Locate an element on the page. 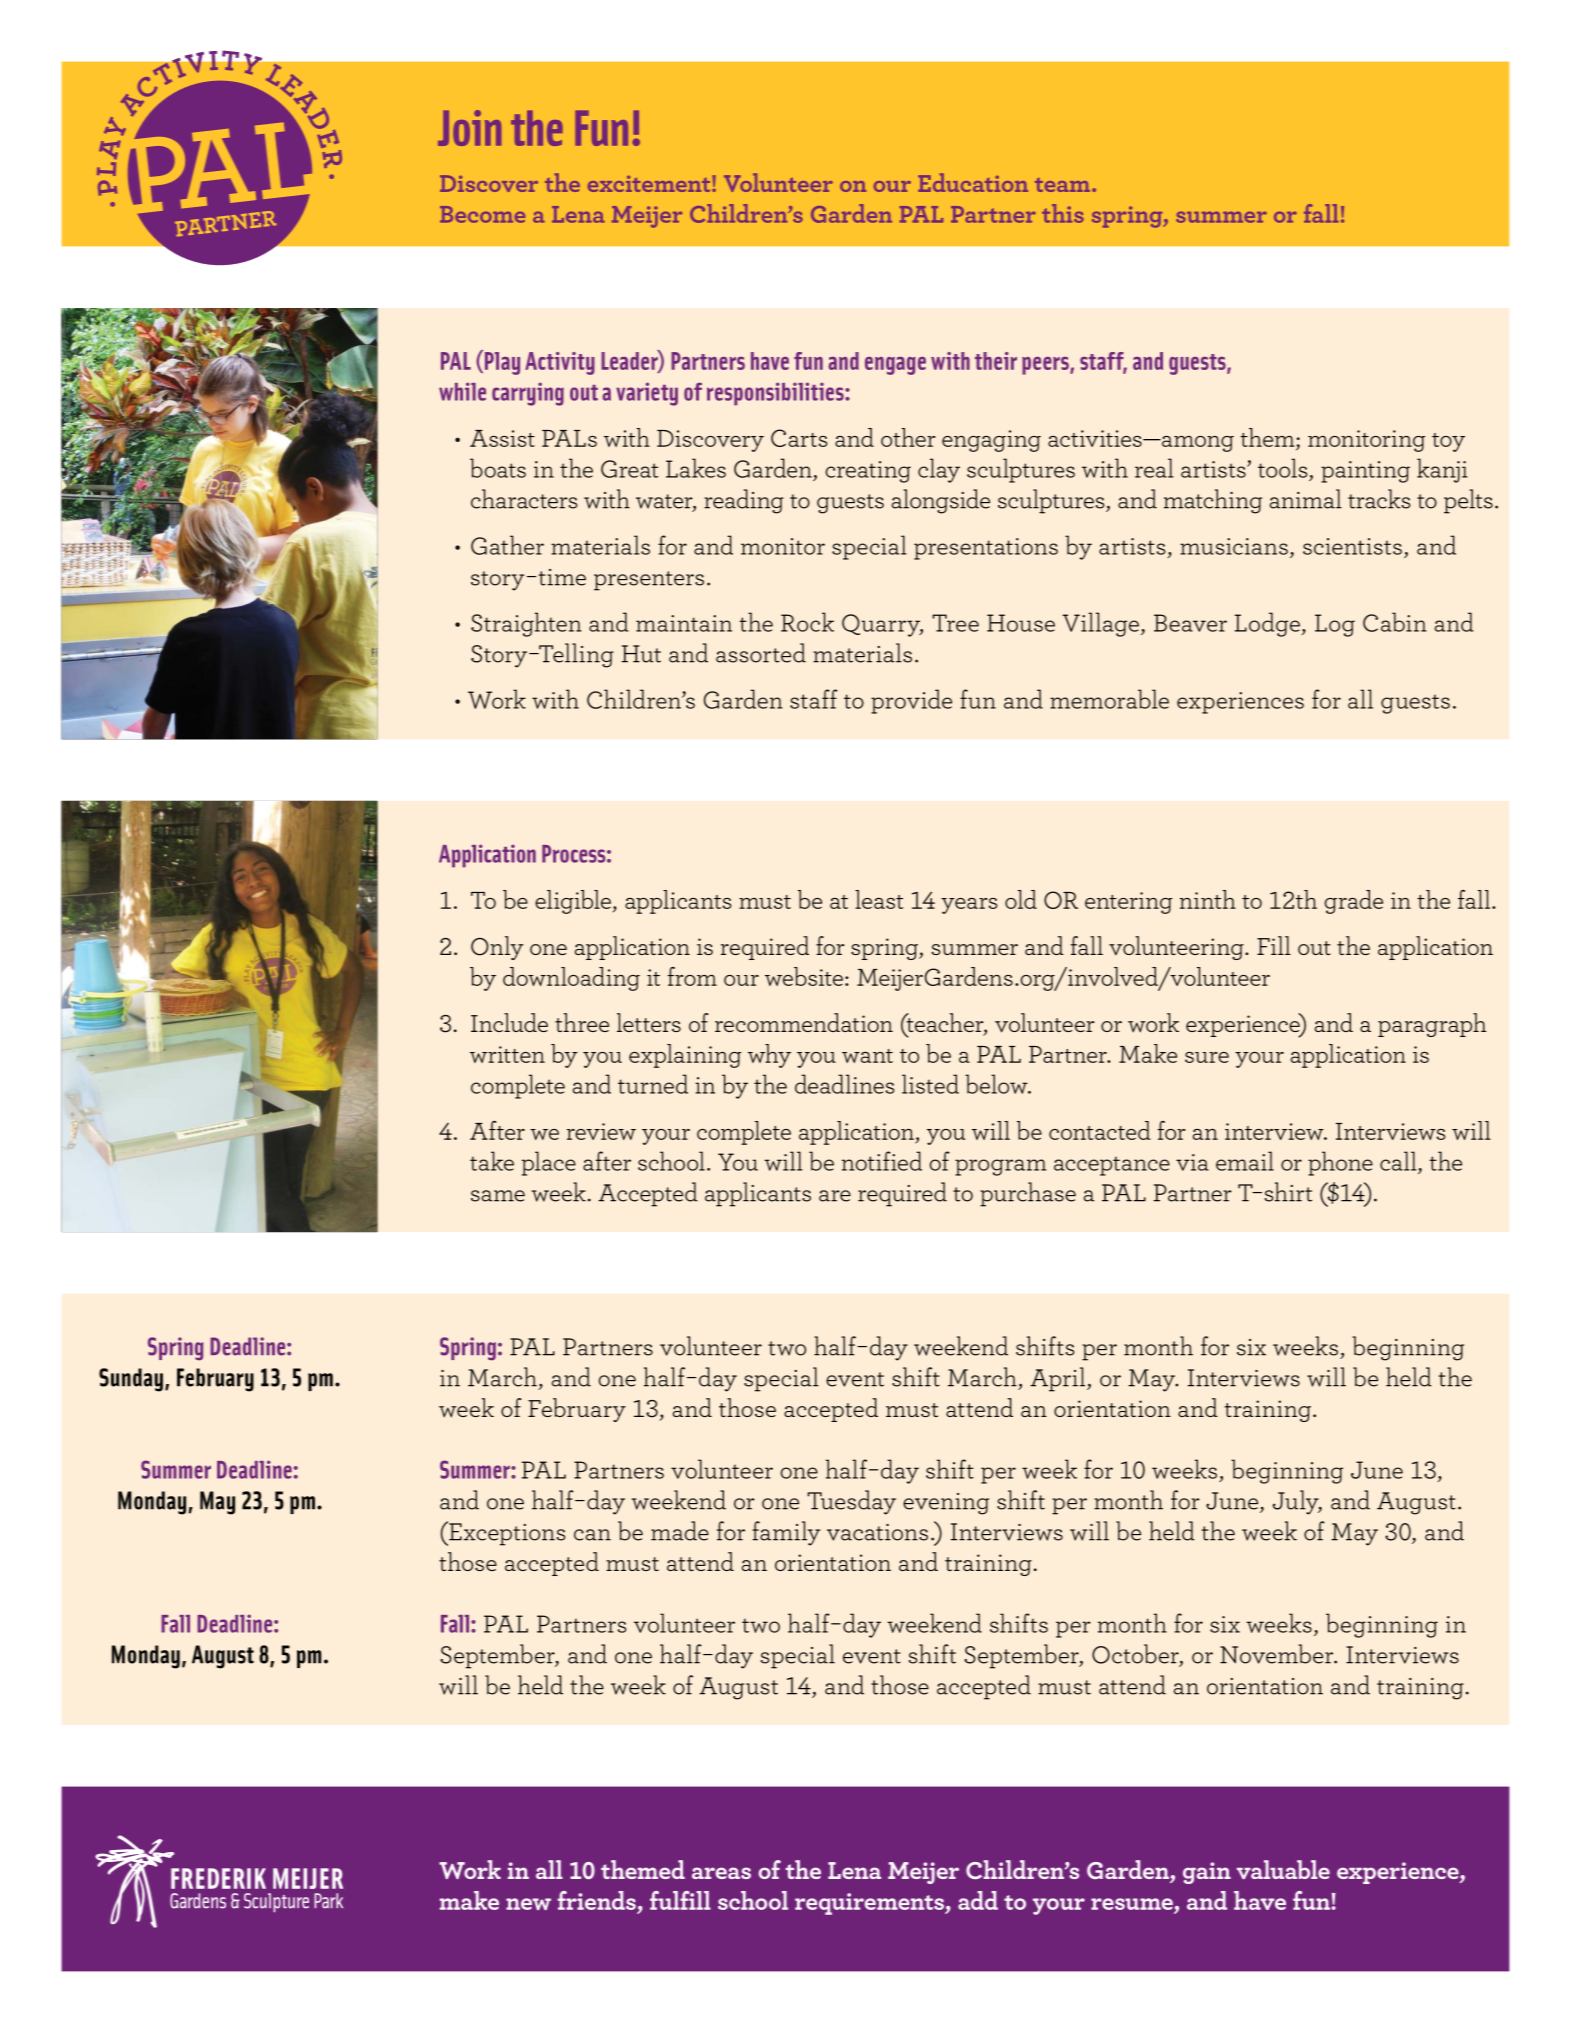 This page has height=2033, width=1571. grade is located at coordinates (1353, 902).
